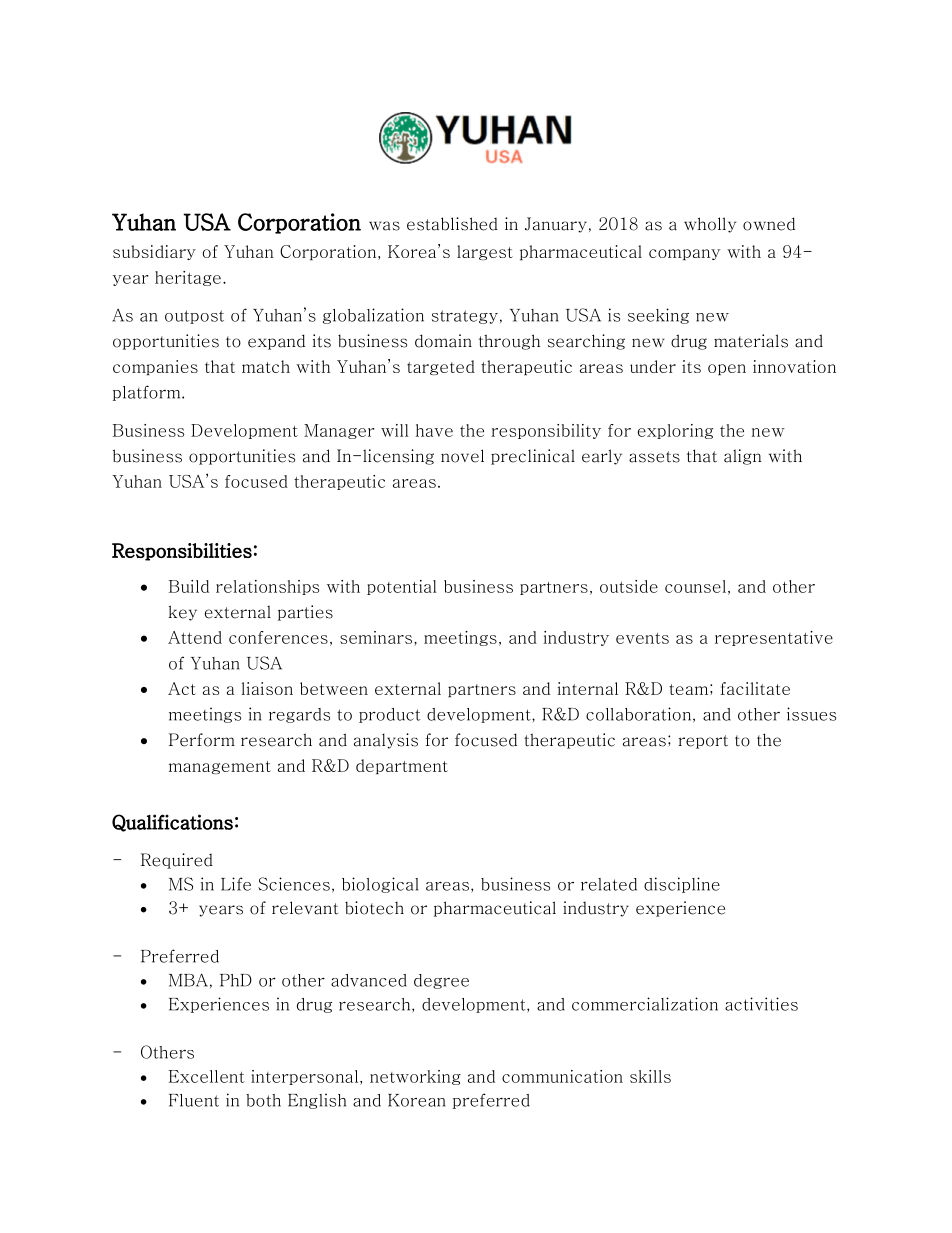 The image size is (952, 1233). I want to click on networking, so click(415, 1077).
